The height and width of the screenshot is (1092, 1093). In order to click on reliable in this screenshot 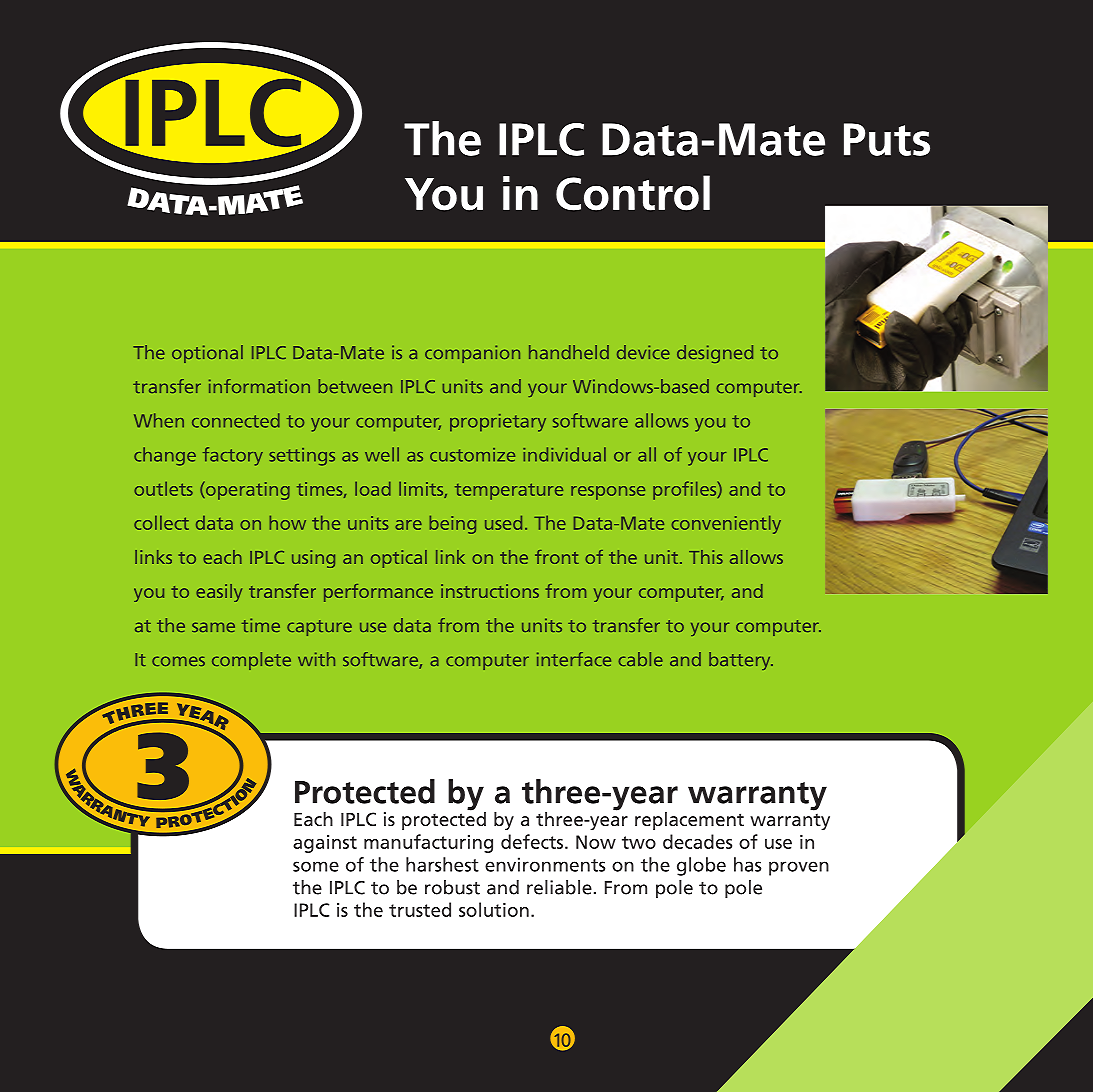, I will do `click(559, 887)`.
